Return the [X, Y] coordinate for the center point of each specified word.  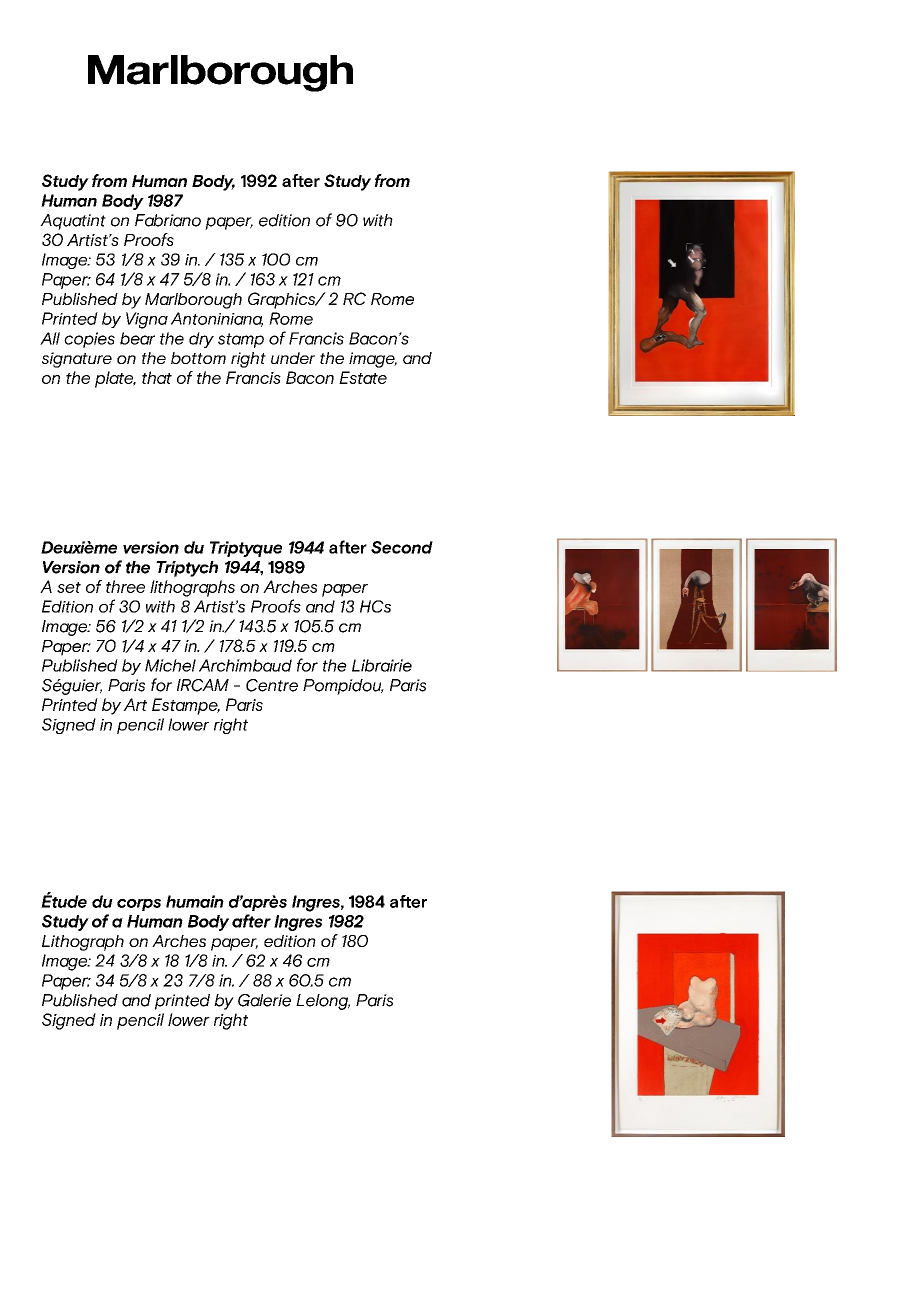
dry [201, 340]
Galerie [264, 1000]
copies [89, 340]
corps [139, 905]
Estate [363, 377]
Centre [272, 685]
